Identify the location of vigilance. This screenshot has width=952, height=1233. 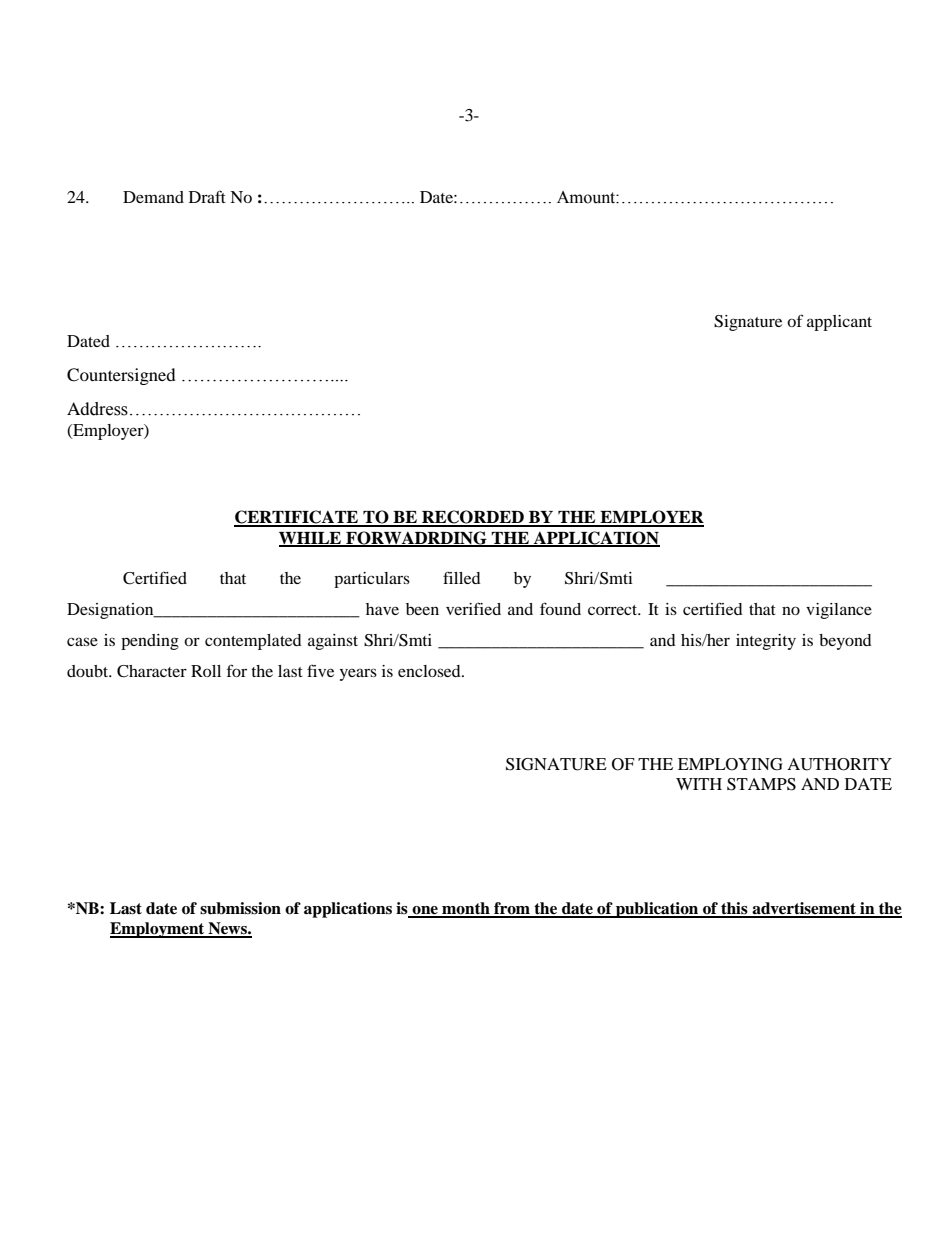
(839, 611).
